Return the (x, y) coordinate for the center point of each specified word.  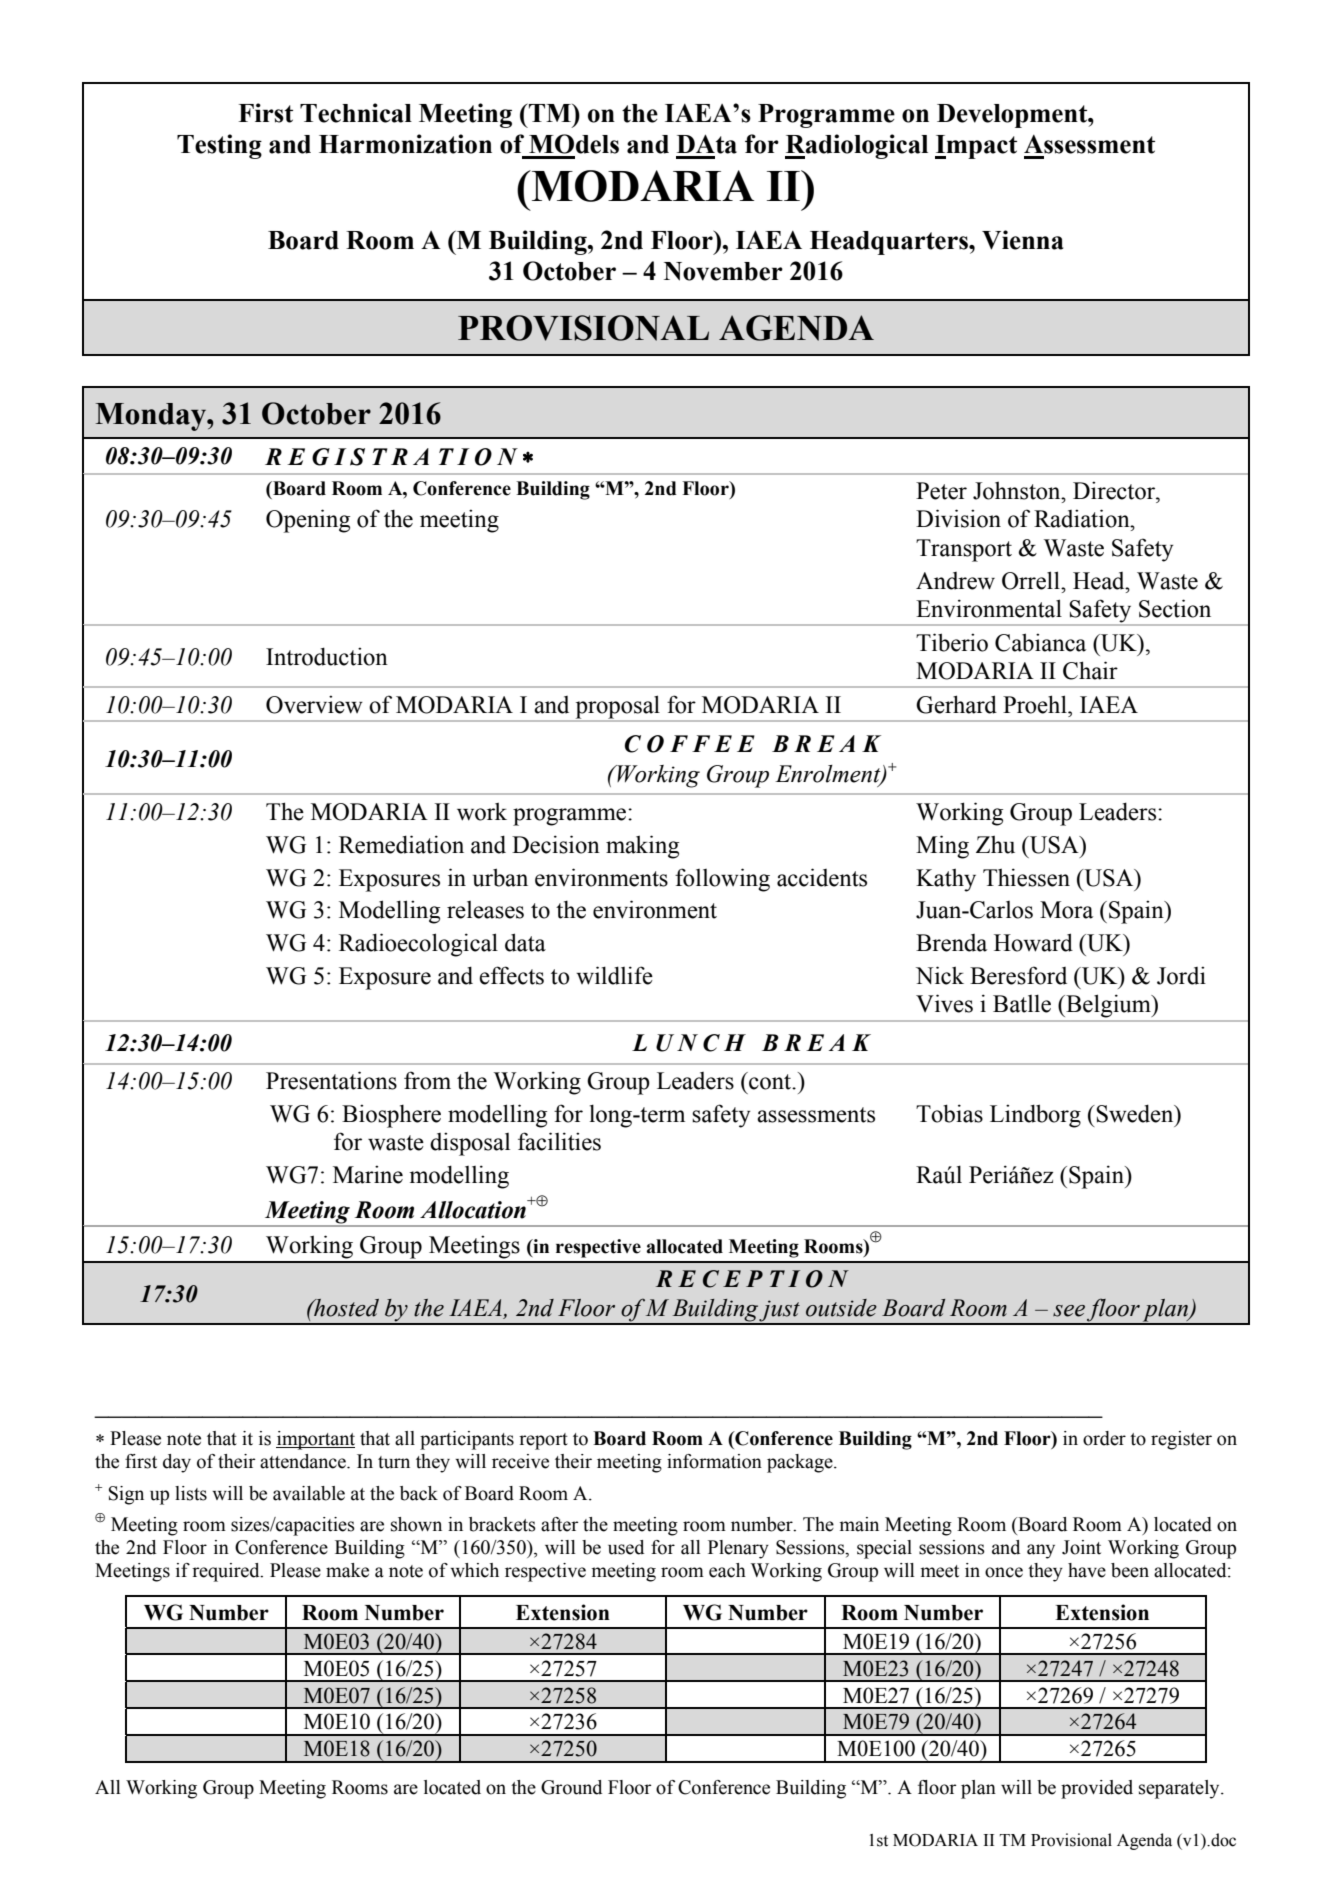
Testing (219, 146)
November (723, 271)
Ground (571, 1787)
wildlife (614, 975)
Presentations (331, 1080)
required (227, 1572)
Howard (1033, 942)
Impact (976, 147)
